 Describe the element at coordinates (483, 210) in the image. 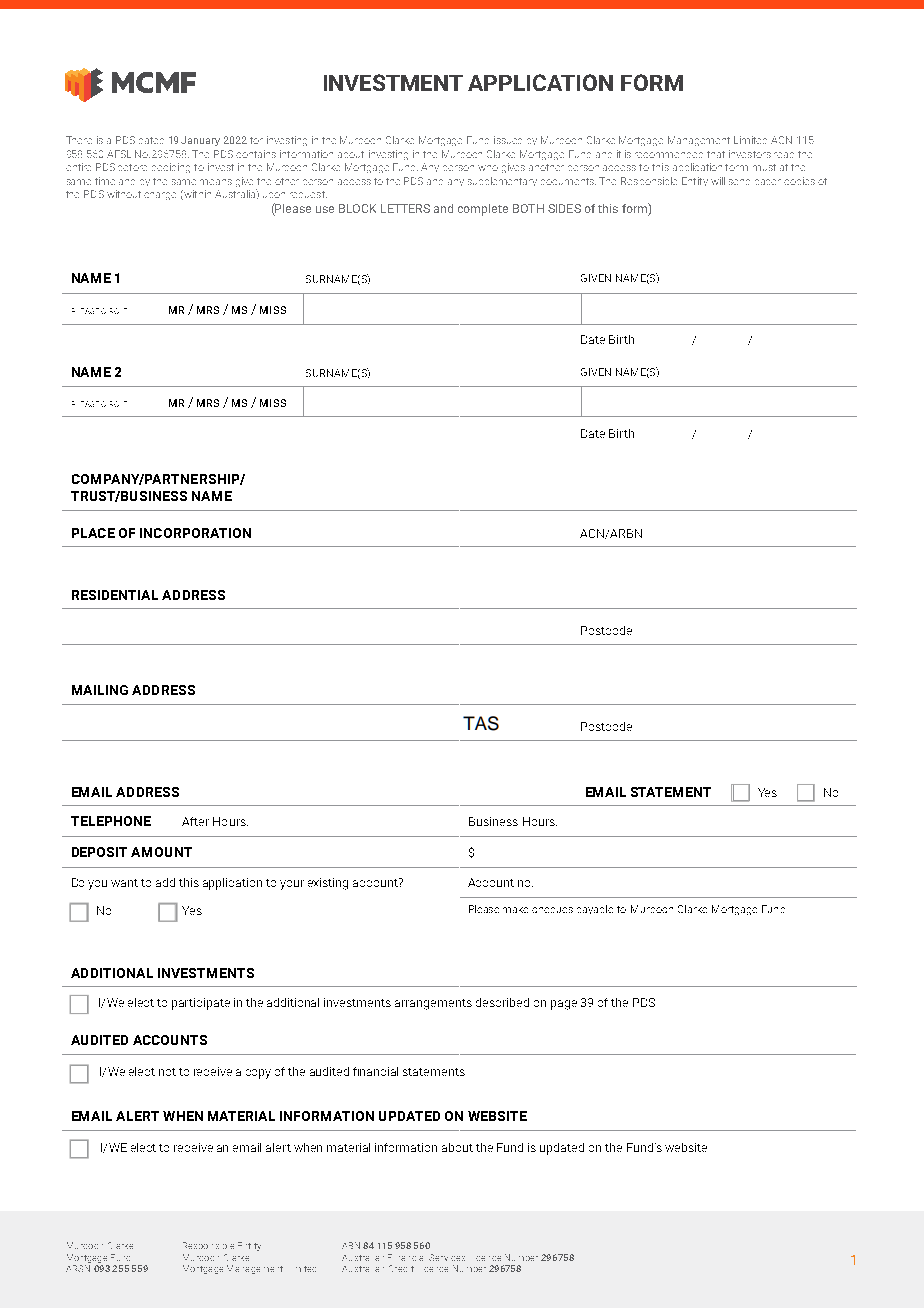

I see `complete` at that location.
